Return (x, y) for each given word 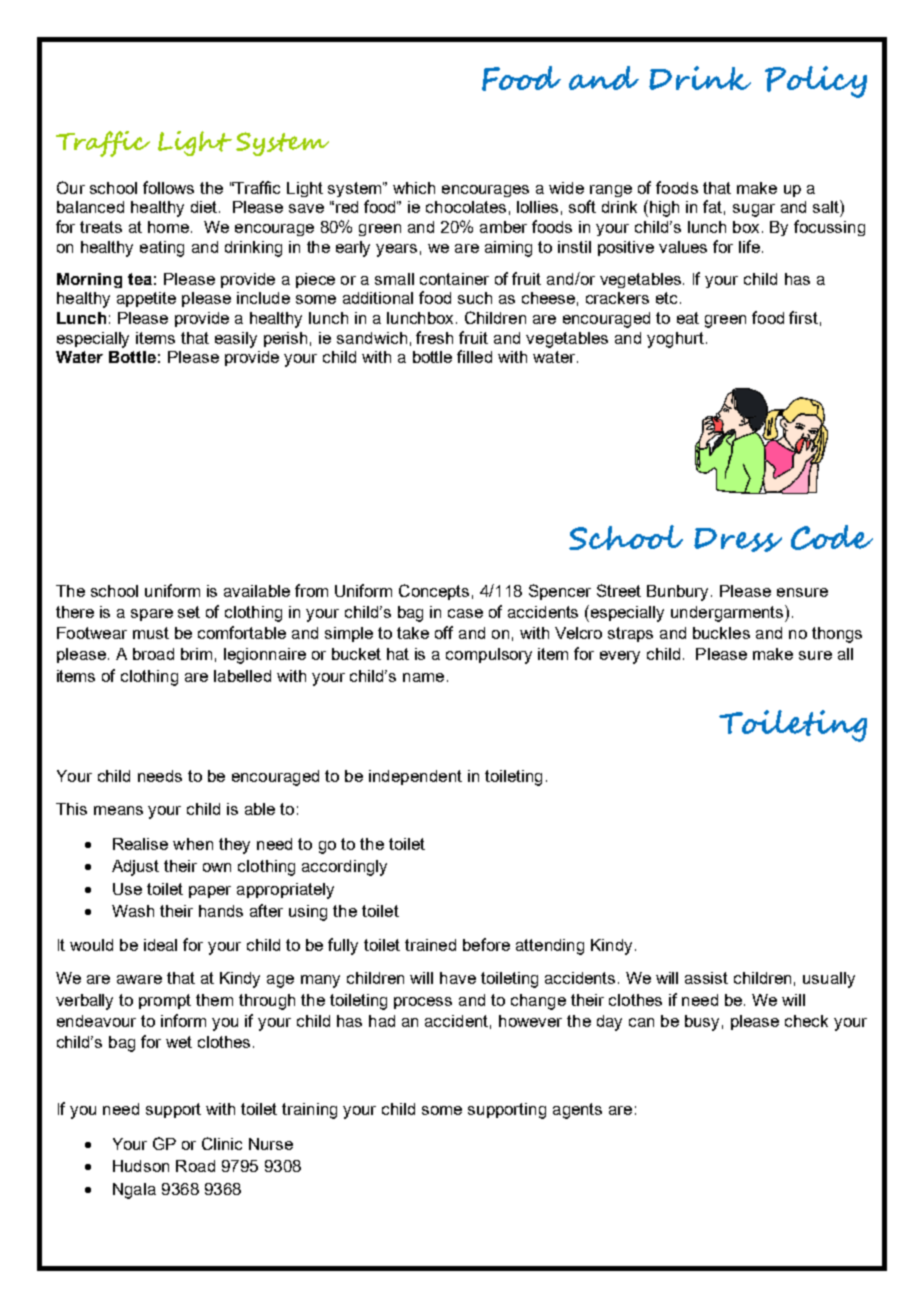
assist (706, 978)
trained (430, 945)
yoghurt (675, 340)
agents (577, 1111)
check (806, 1021)
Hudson (141, 1166)
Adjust (135, 868)
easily (236, 340)
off (444, 632)
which (414, 188)
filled (474, 356)
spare (152, 615)
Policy (816, 82)
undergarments (728, 613)
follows (168, 187)
